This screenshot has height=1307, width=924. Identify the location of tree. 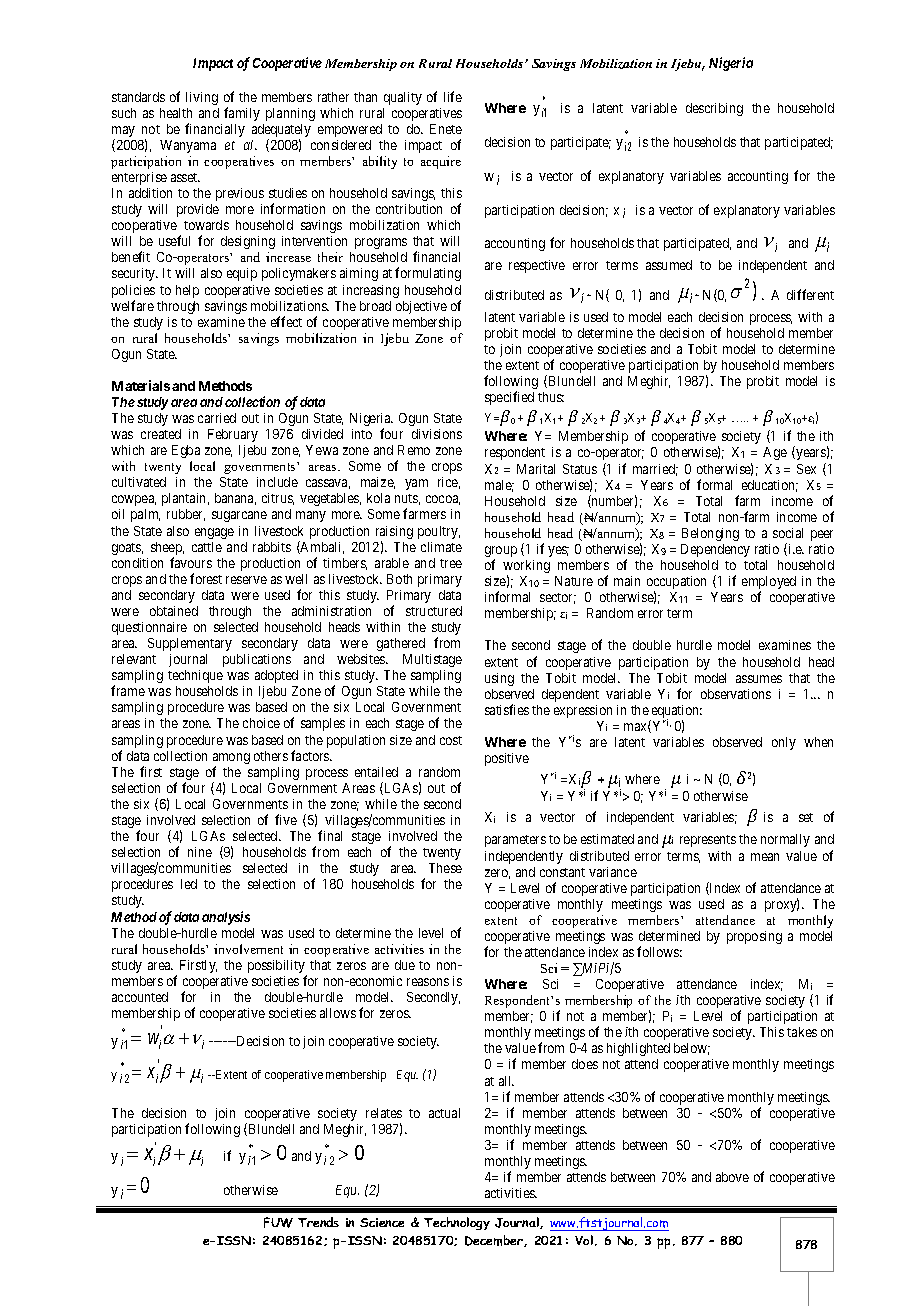
(451, 563).
